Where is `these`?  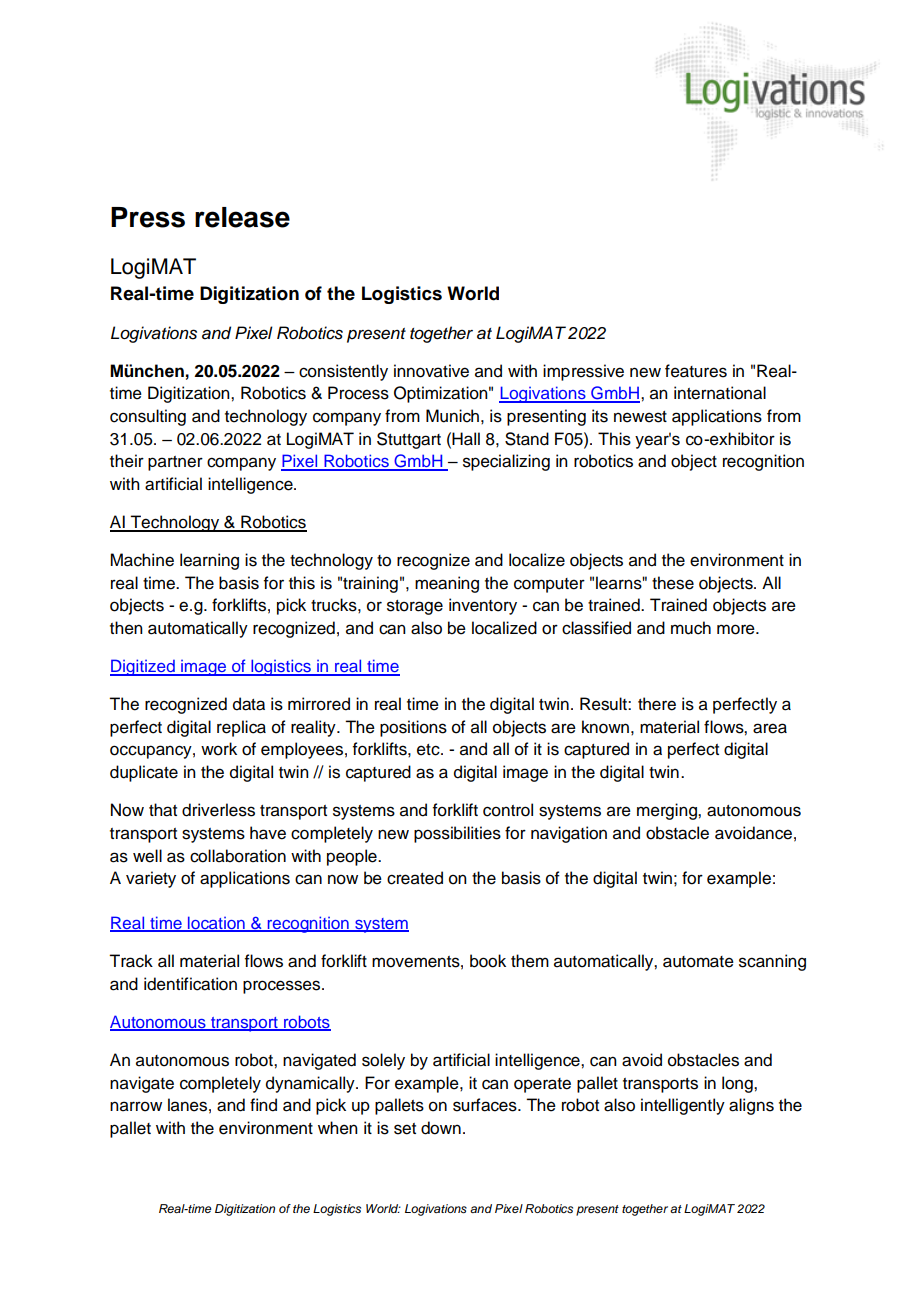 these is located at coordinates (673, 583).
